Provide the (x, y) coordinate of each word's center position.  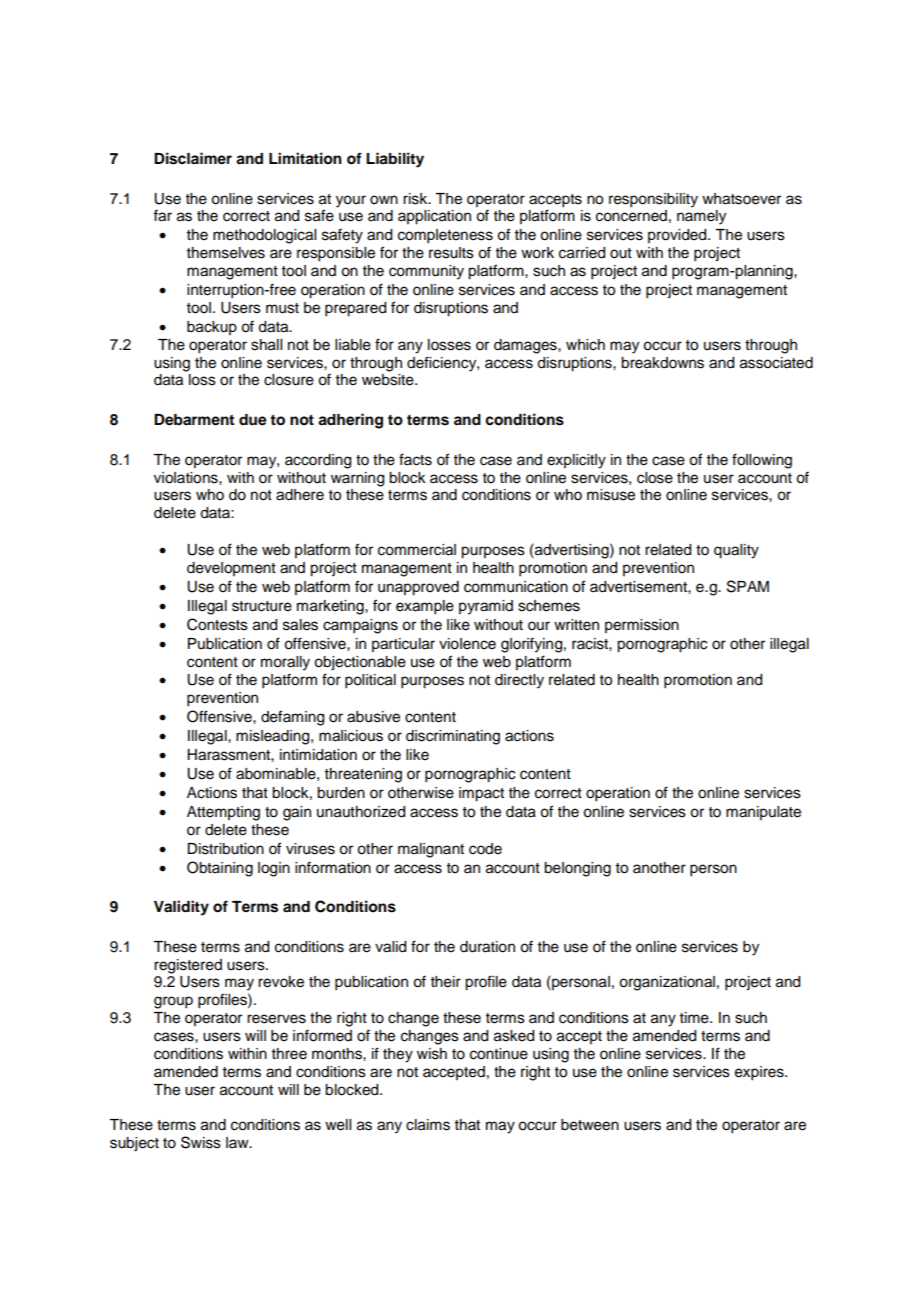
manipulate (763, 813)
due (253, 420)
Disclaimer (193, 158)
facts (415, 459)
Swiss (201, 1142)
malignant (431, 850)
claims (428, 1125)
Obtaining (220, 869)
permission (642, 626)
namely (701, 217)
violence (467, 644)
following (762, 461)
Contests (217, 624)
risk (416, 199)
